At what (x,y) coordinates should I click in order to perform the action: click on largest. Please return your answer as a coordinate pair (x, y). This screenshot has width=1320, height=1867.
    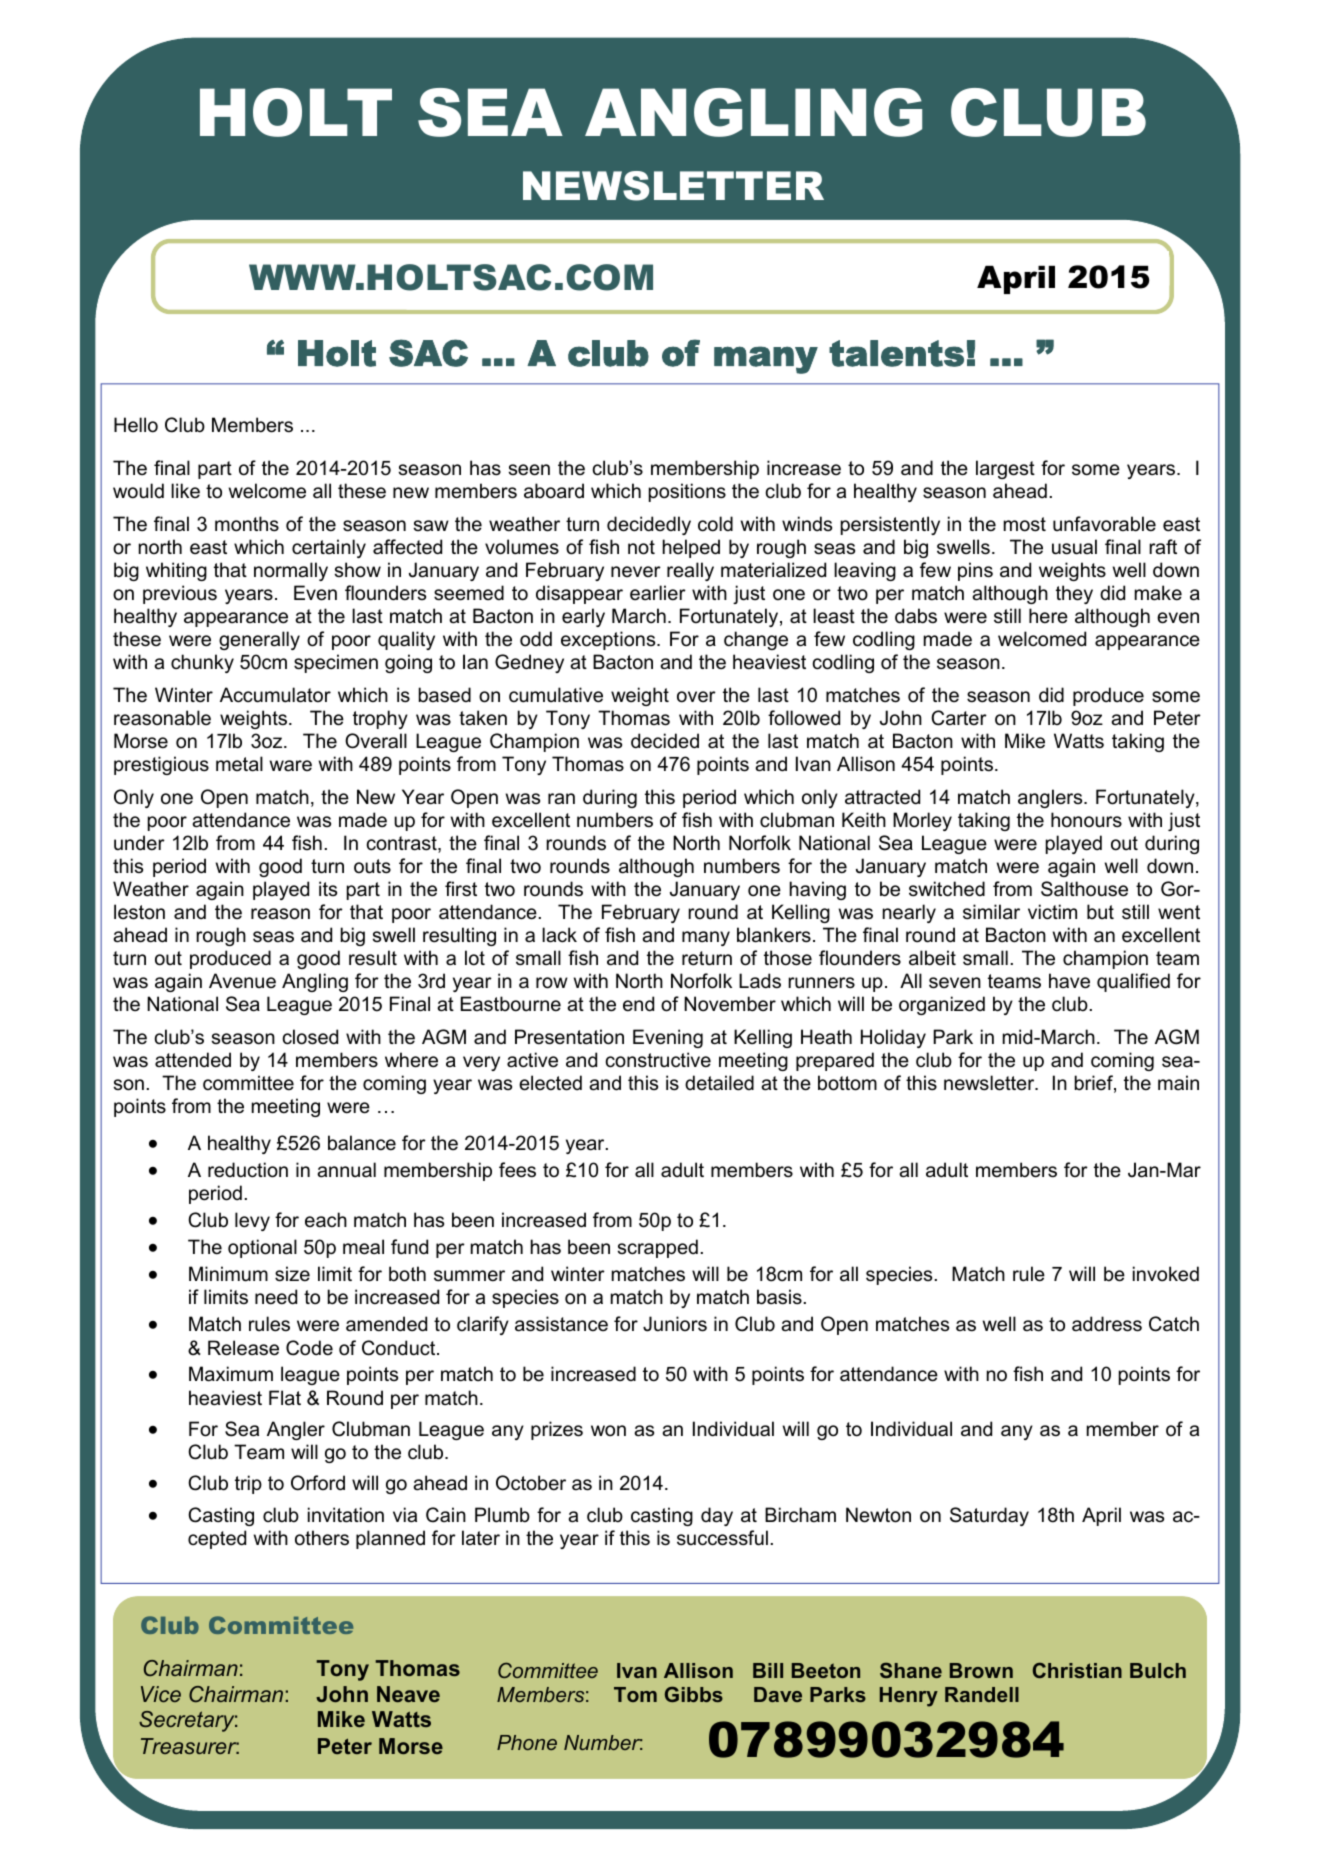
    Looking at the image, I should click on (1005, 469).
